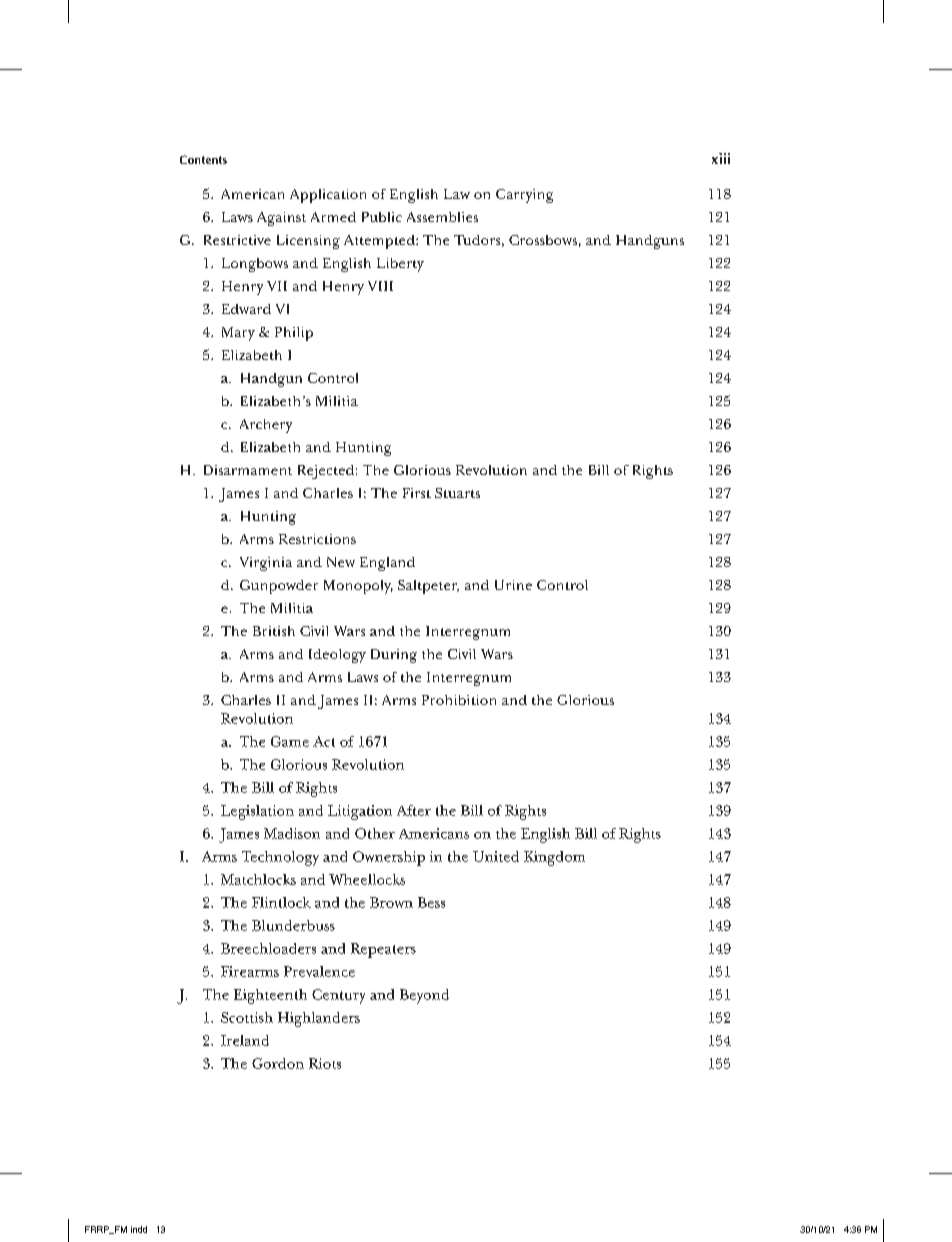 The image size is (952, 1242). I want to click on Monopoly, so click(358, 587).
